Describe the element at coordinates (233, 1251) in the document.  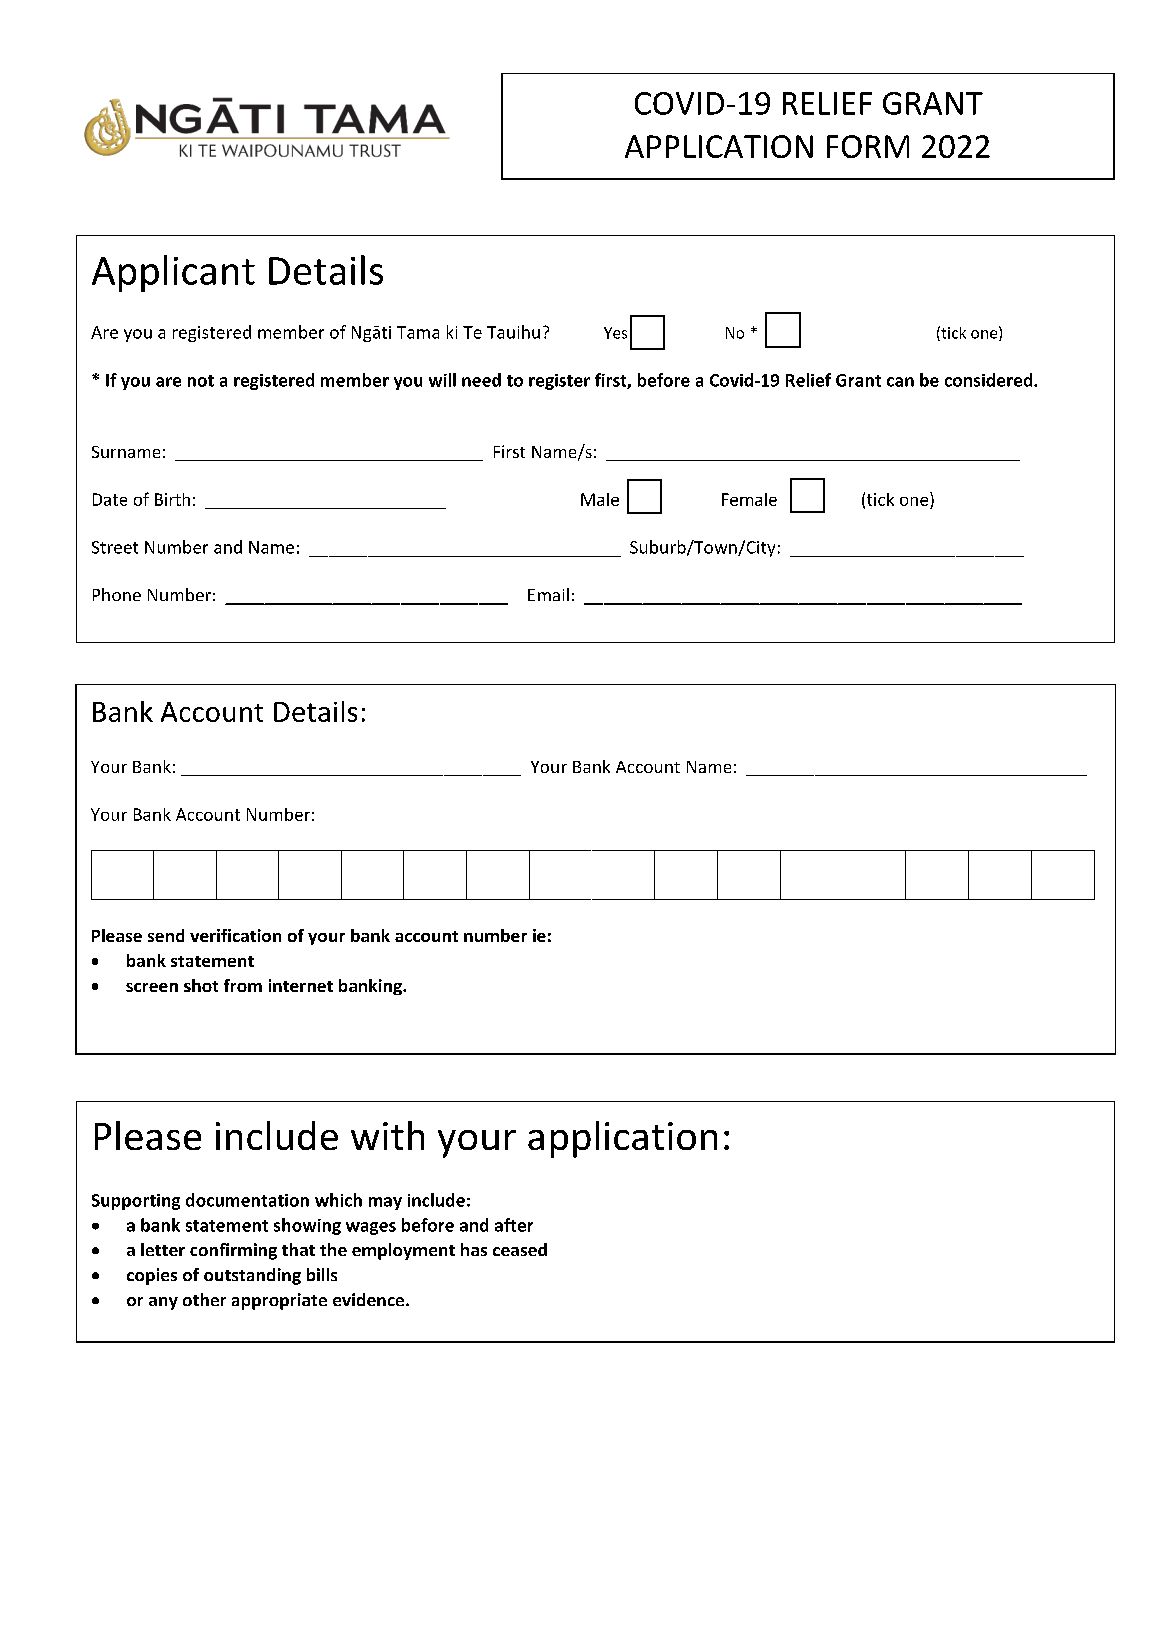
I see `confirming` at that location.
